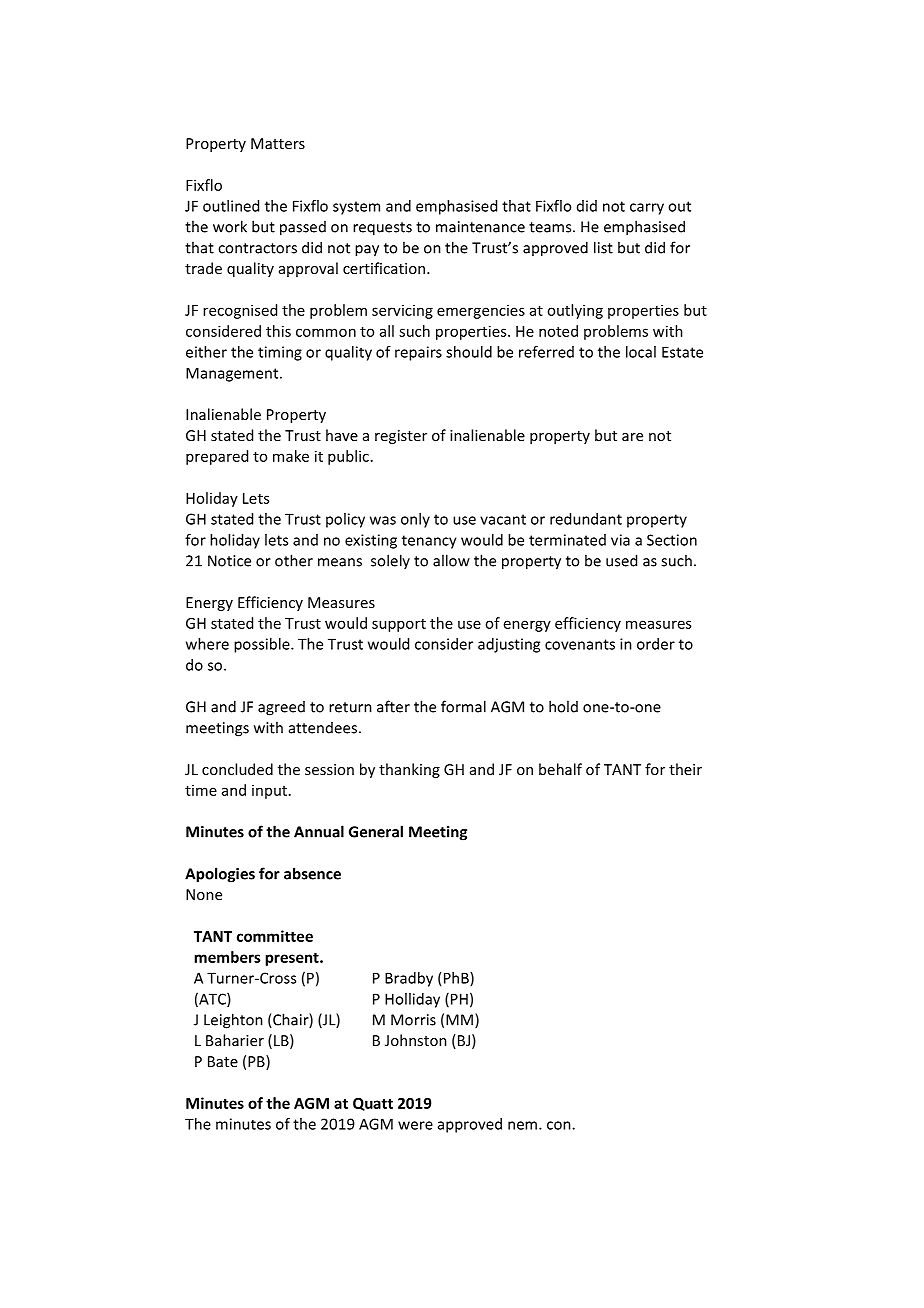 The width and height of the screenshot is (924, 1308). I want to click on carry, so click(647, 209).
